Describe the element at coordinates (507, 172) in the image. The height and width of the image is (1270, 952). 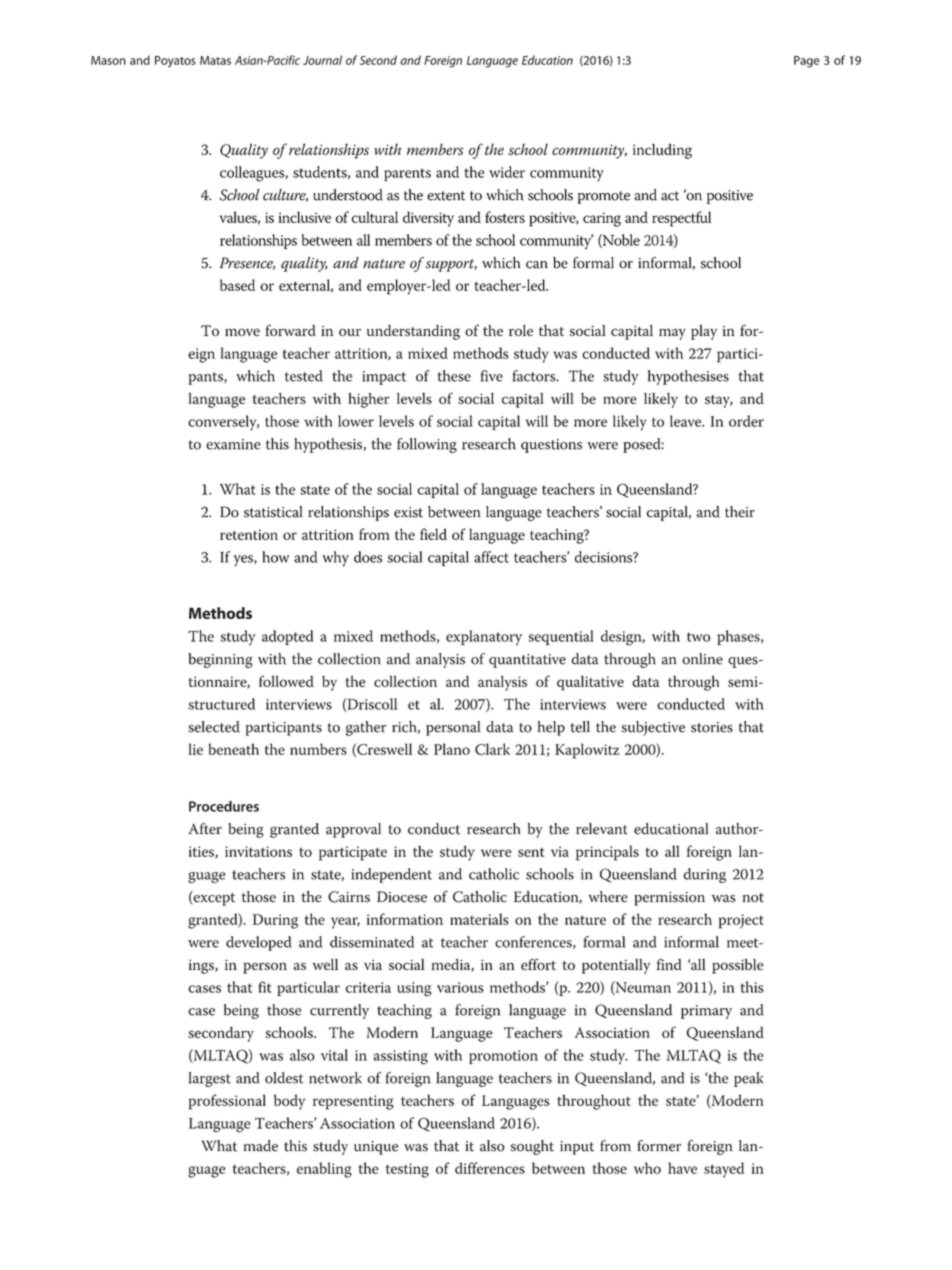
I see `wider` at that location.
